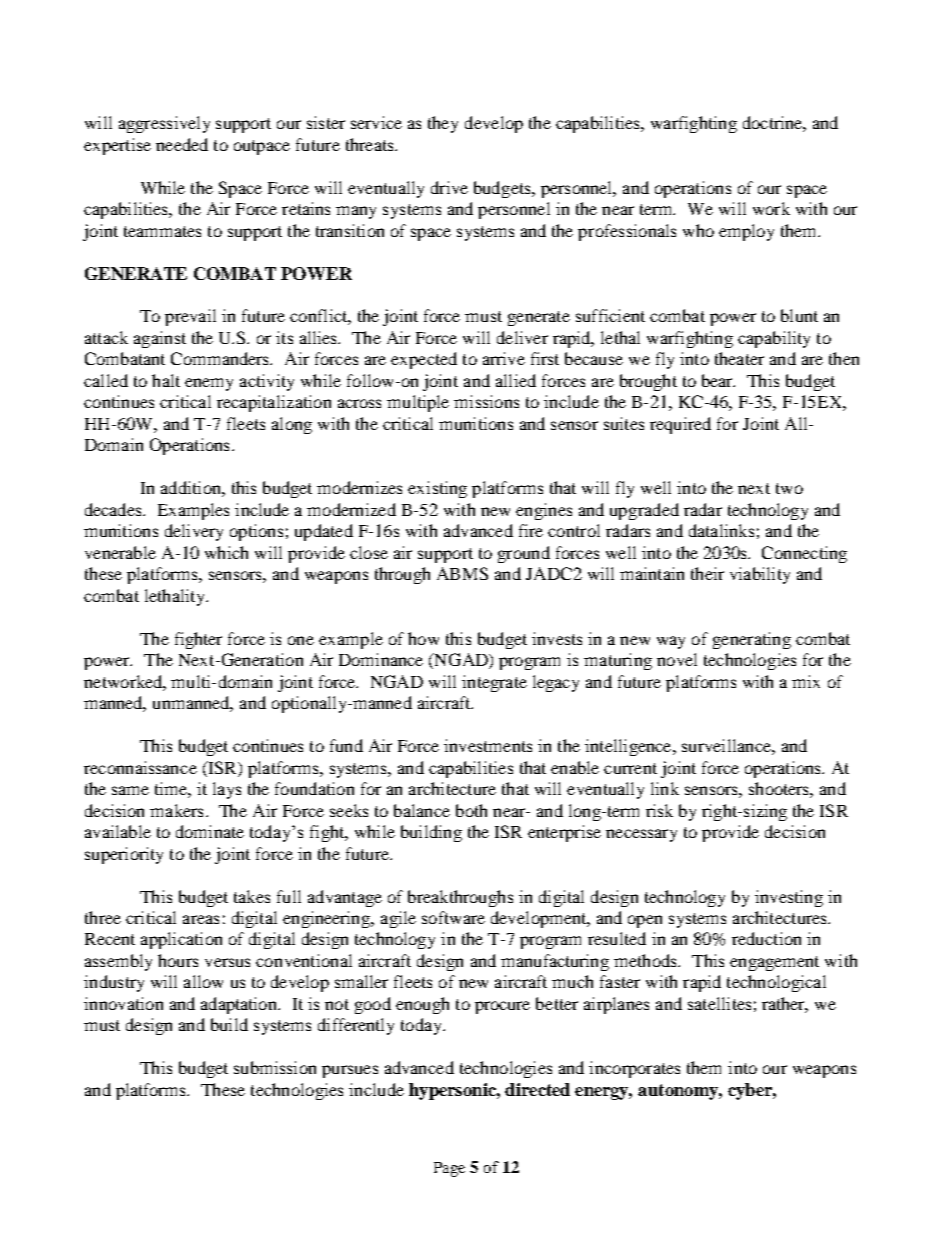 Image resolution: width=952 pixels, height=1233 pixels. What do you see at coordinates (423, 638) in the image?
I see `how` at bounding box center [423, 638].
